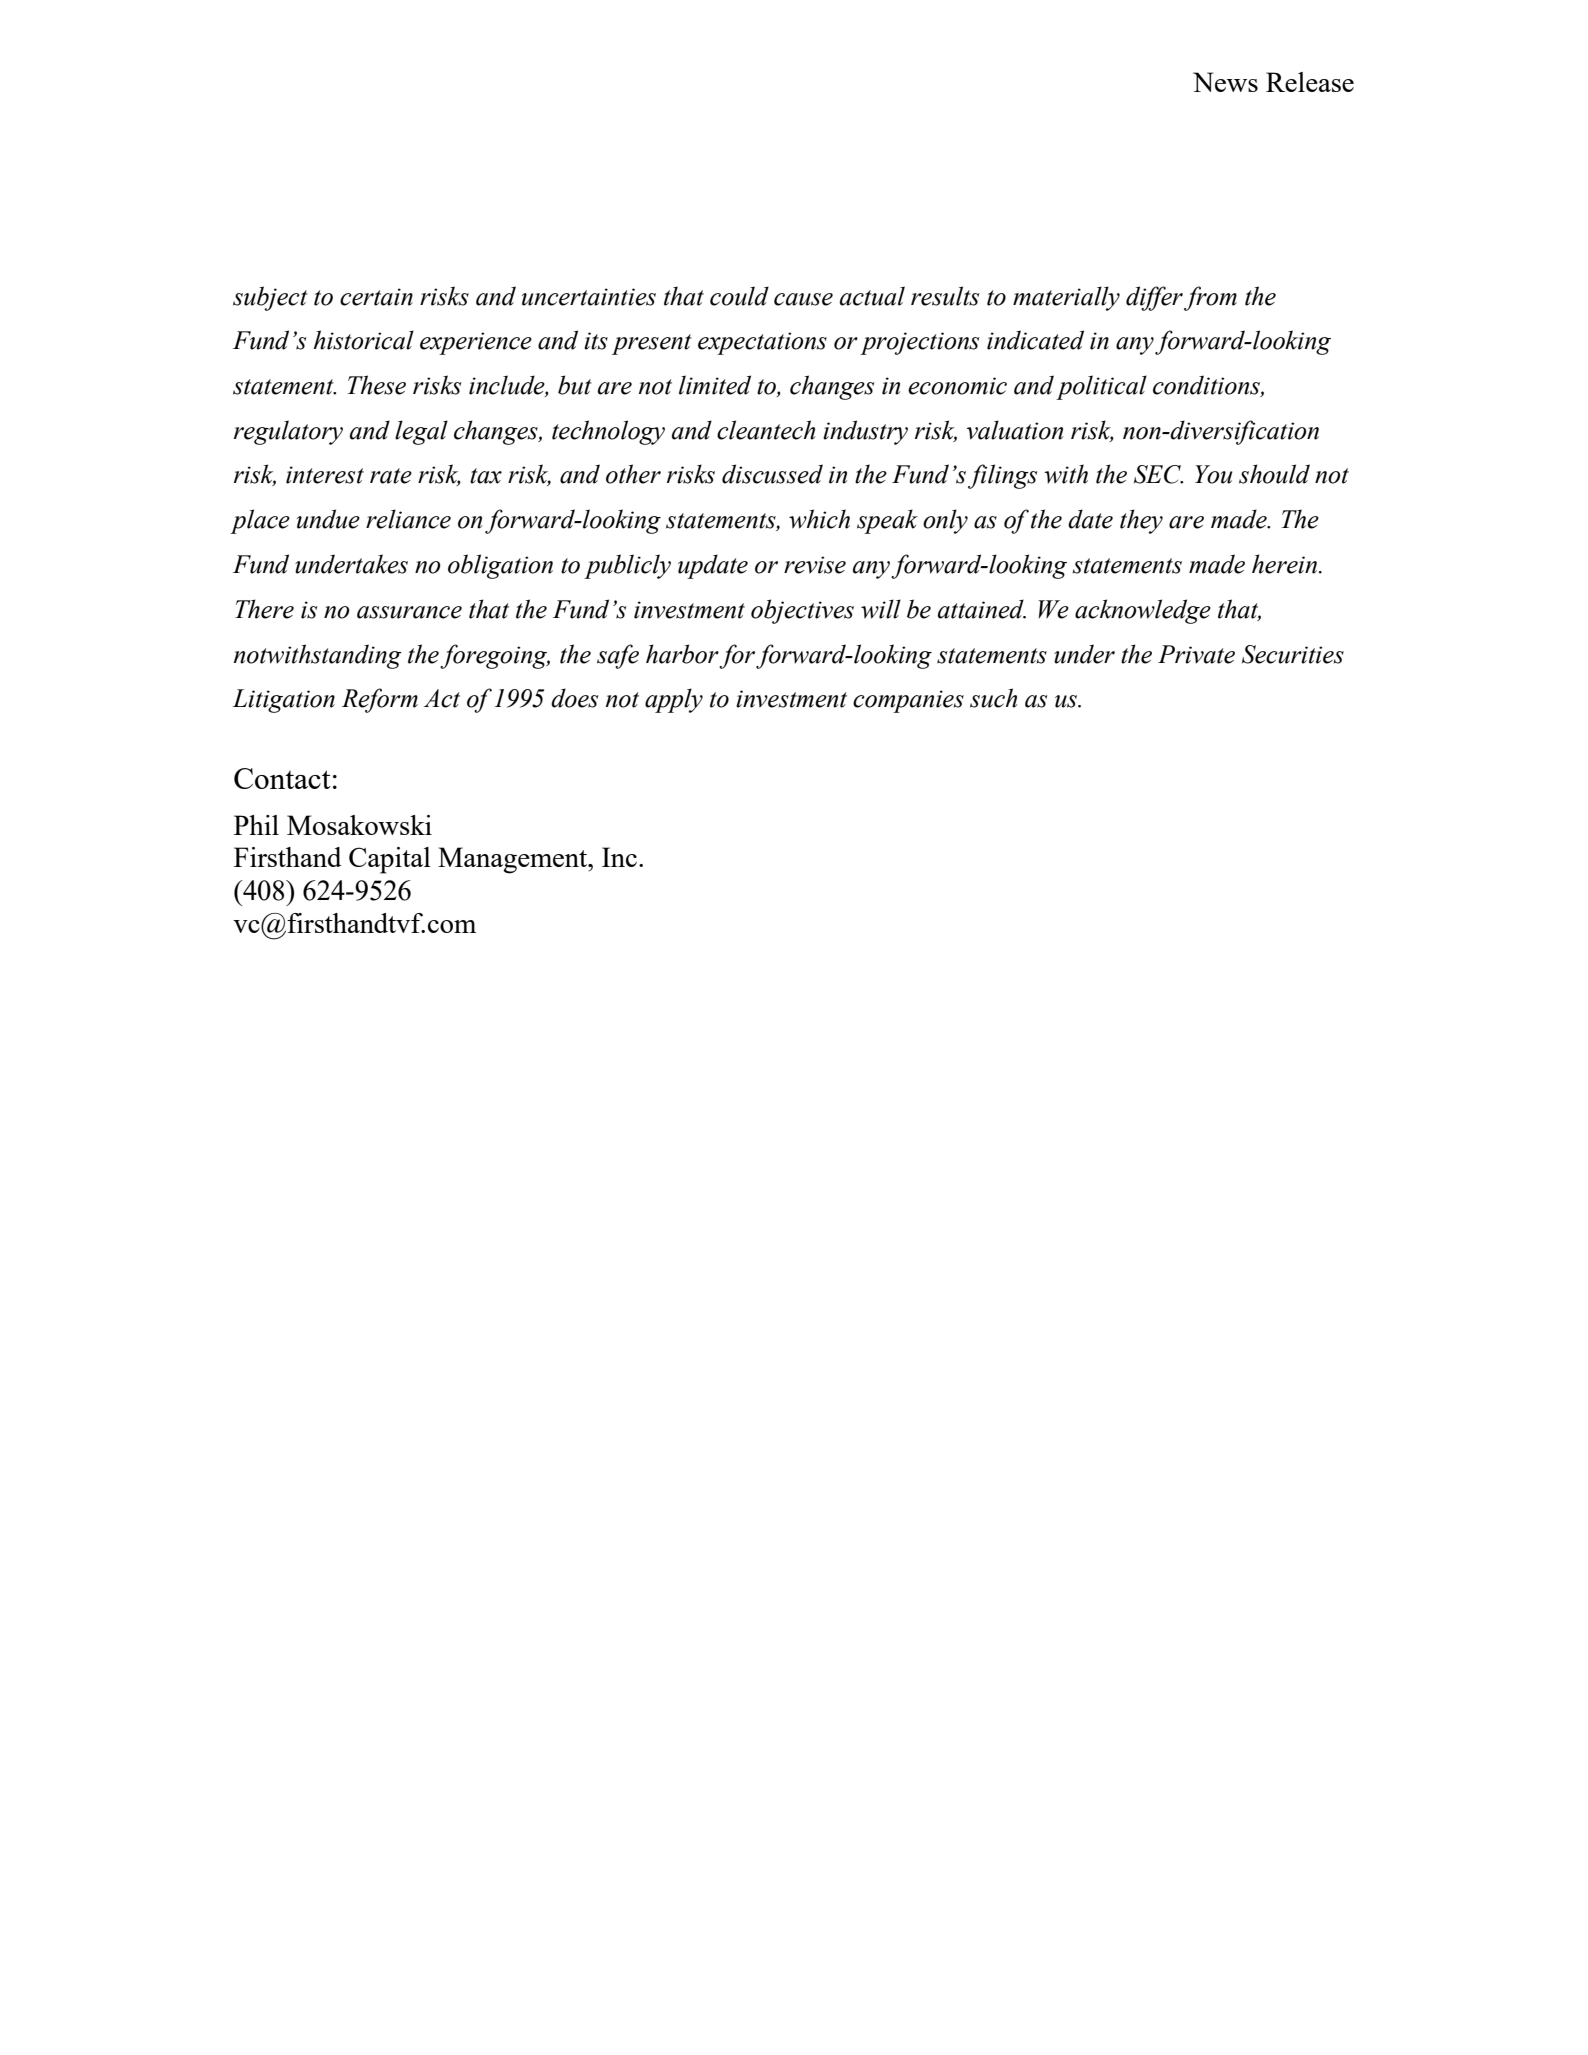 The image size is (1588, 2055). I want to click on Release, so click(1310, 82).
